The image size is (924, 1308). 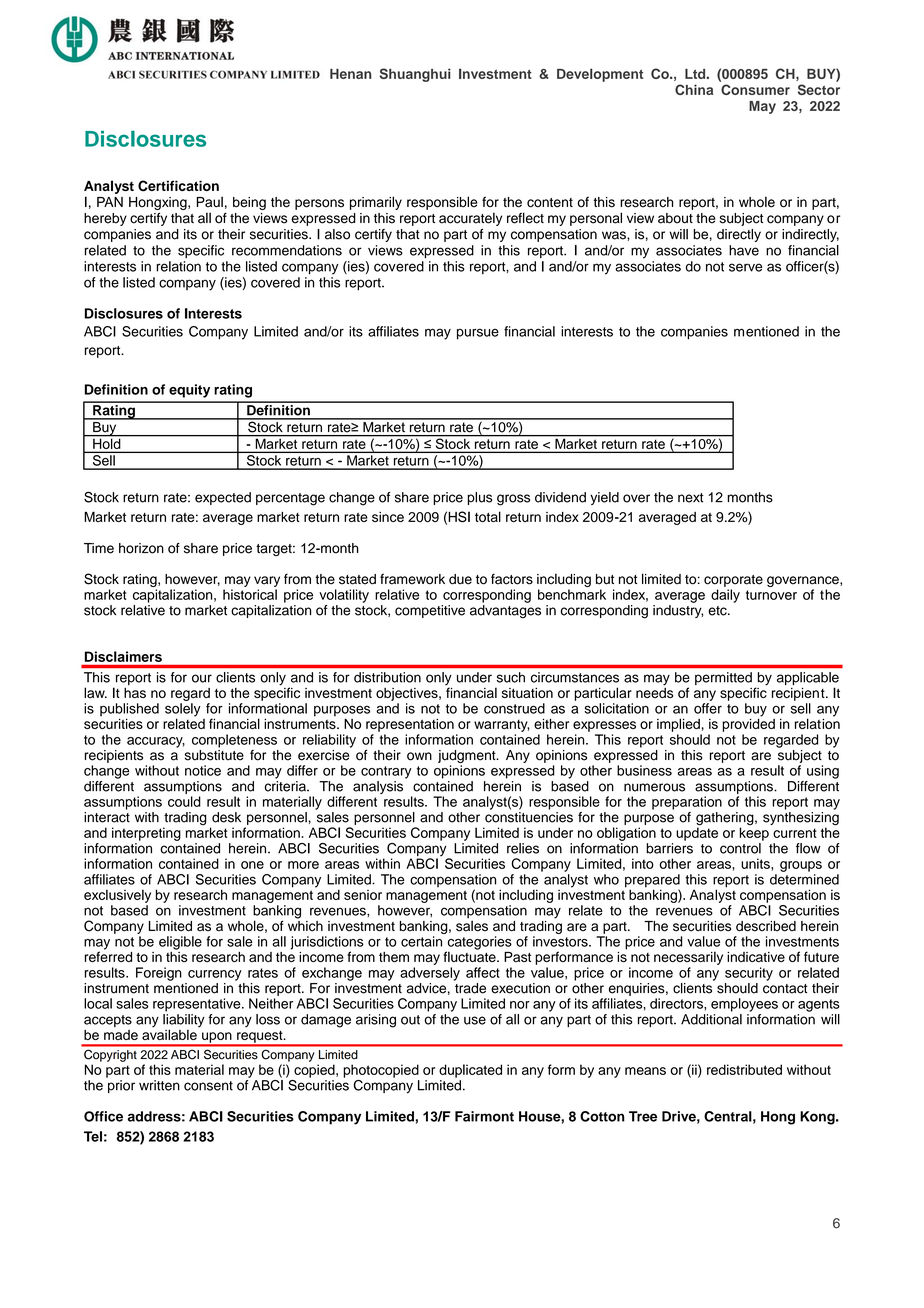 What do you see at coordinates (748, 724) in the page?
I see `provided` at bounding box center [748, 724].
